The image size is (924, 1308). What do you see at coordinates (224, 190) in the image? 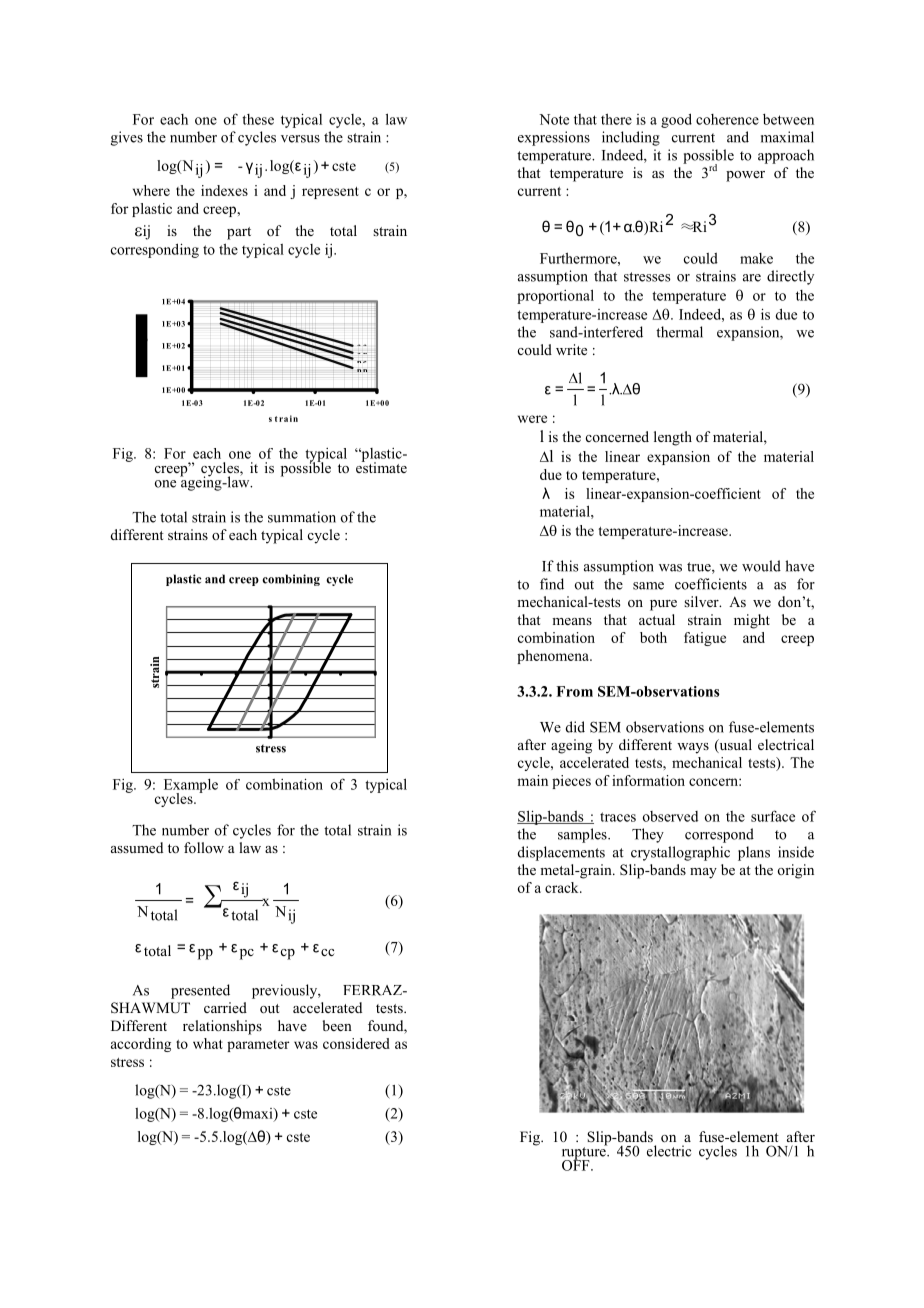
I see `indexes` at bounding box center [224, 190].
